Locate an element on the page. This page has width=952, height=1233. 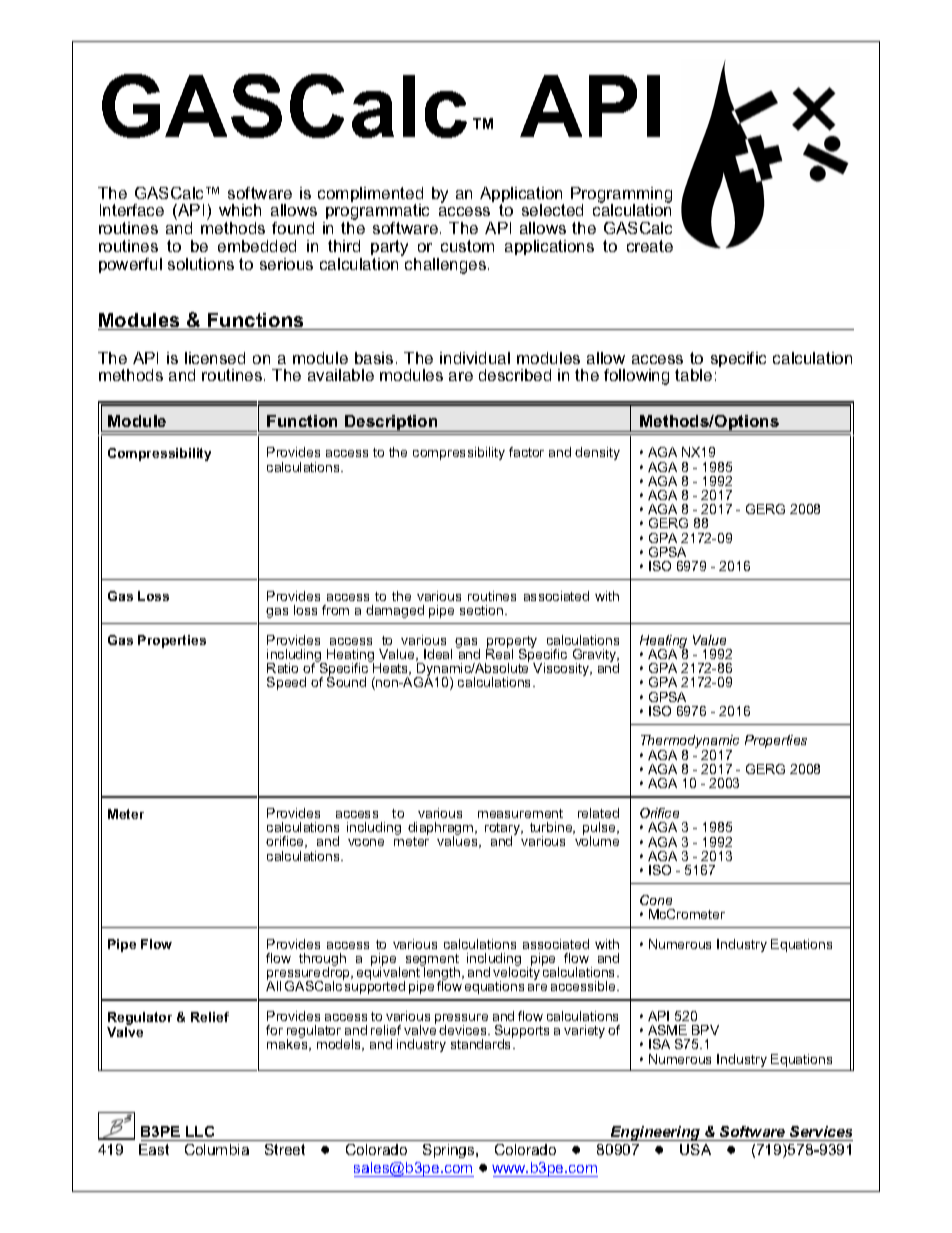
Springs is located at coordinates (450, 1151).
